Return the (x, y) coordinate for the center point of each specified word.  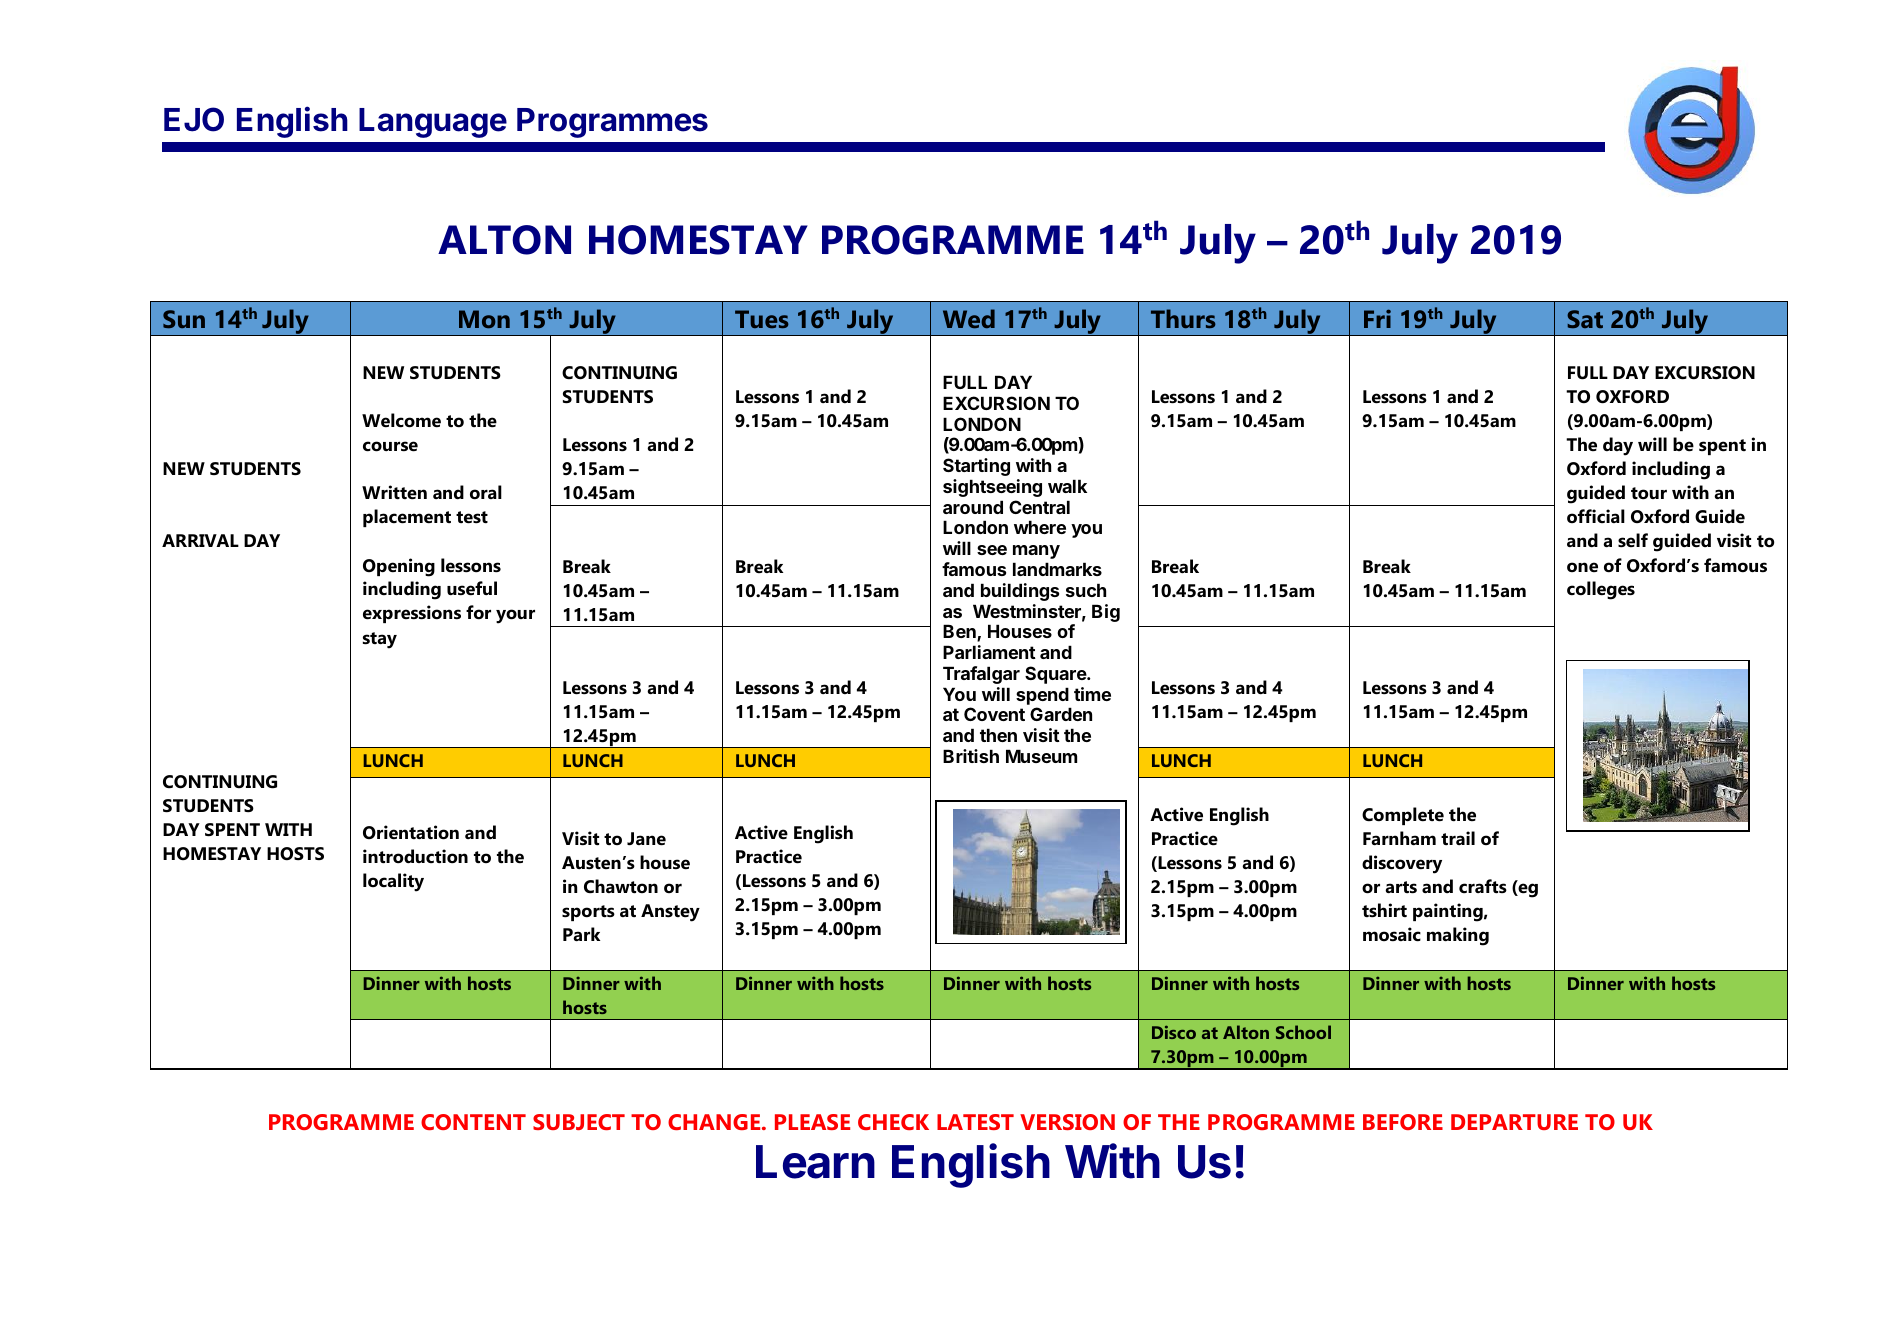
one (1582, 567)
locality (393, 882)
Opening (399, 567)
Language (433, 123)
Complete (1403, 816)
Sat (1585, 319)
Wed (969, 318)
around (973, 507)
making (1458, 936)
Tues (762, 319)
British (971, 756)
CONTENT (473, 1122)
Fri (1377, 318)
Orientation (411, 832)
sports (588, 913)
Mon (484, 319)
